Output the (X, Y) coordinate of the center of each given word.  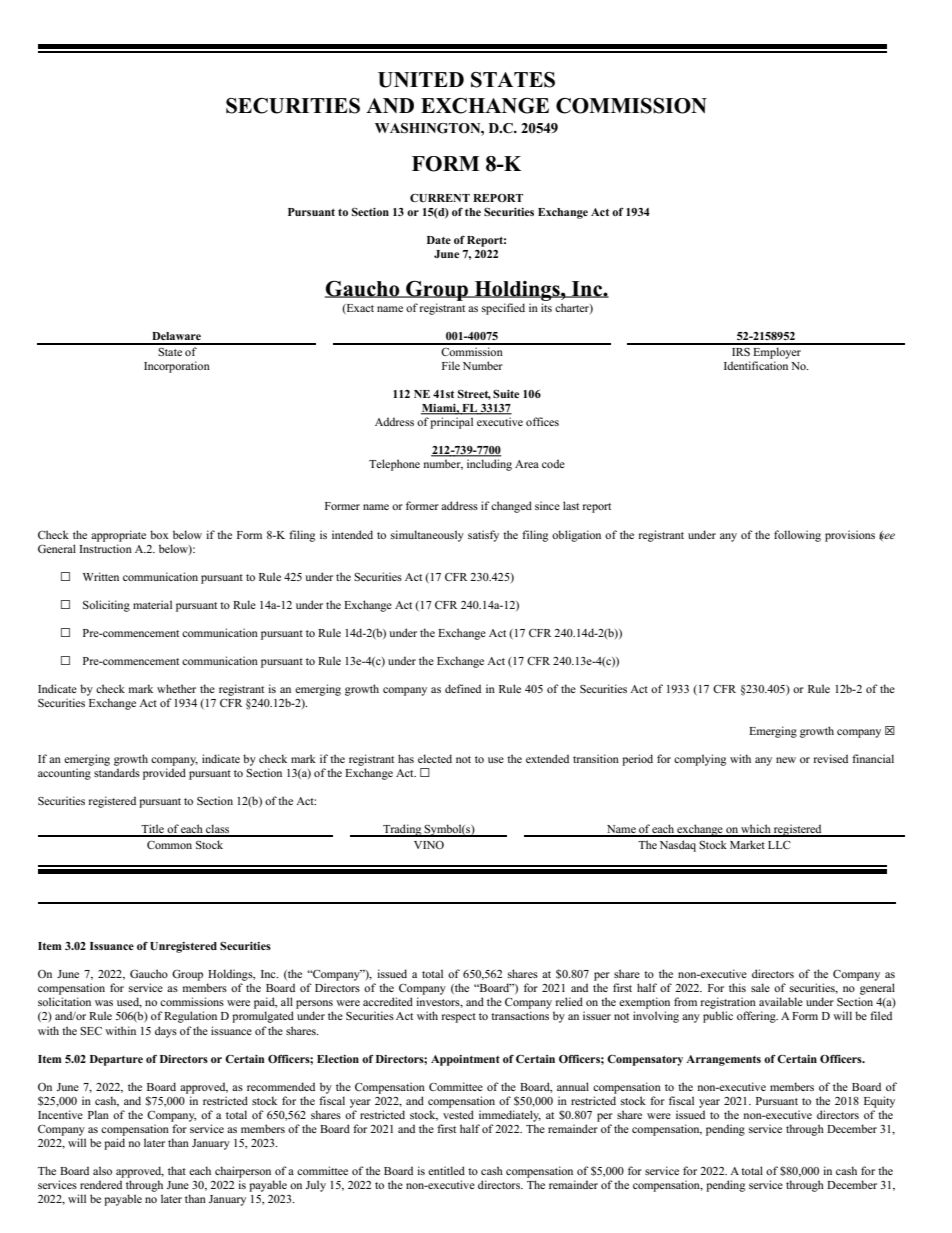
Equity (879, 1102)
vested (458, 1114)
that (177, 1170)
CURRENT (440, 198)
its (546, 307)
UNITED (421, 80)
